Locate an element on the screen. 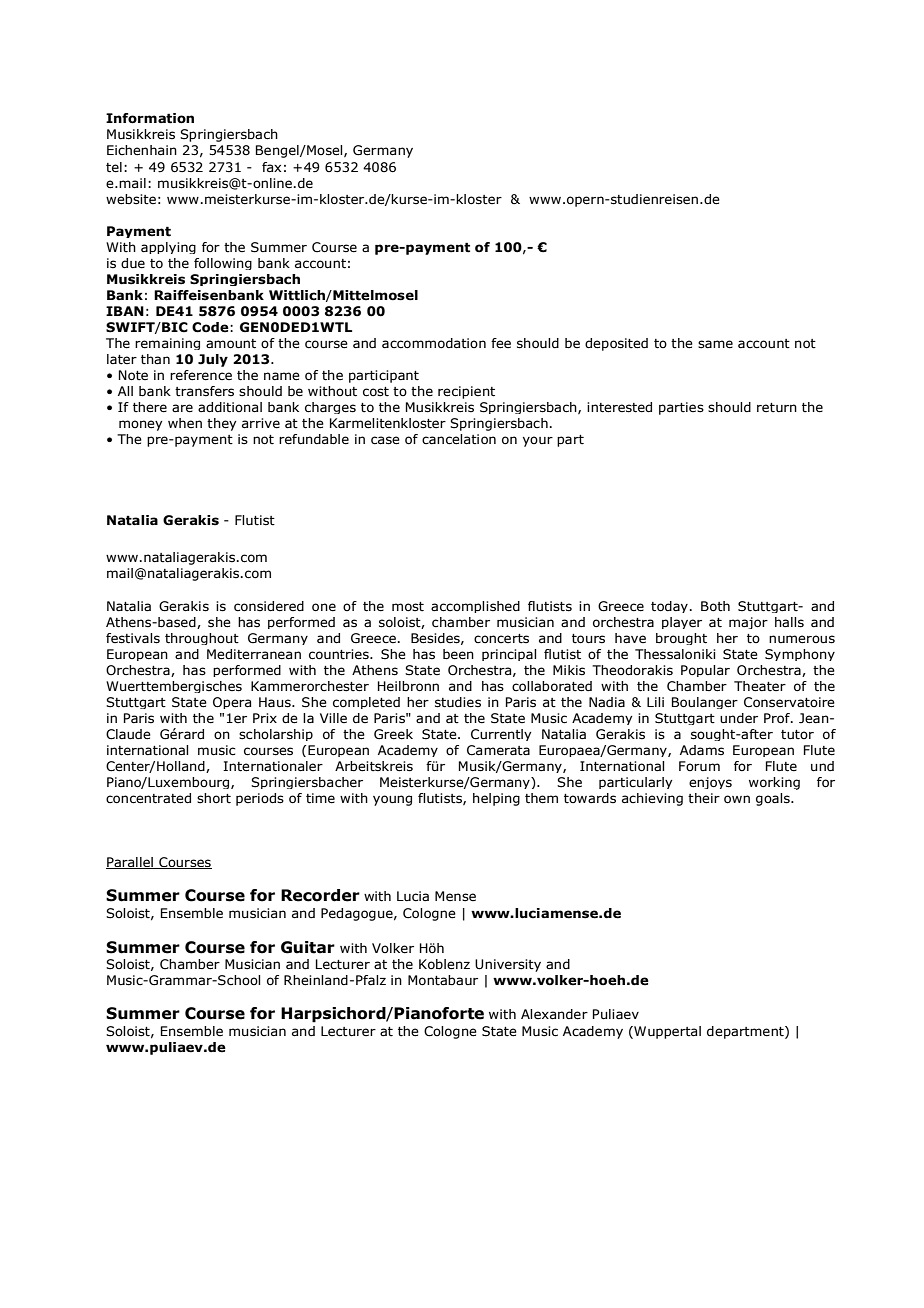  Information is located at coordinates (150, 118).
